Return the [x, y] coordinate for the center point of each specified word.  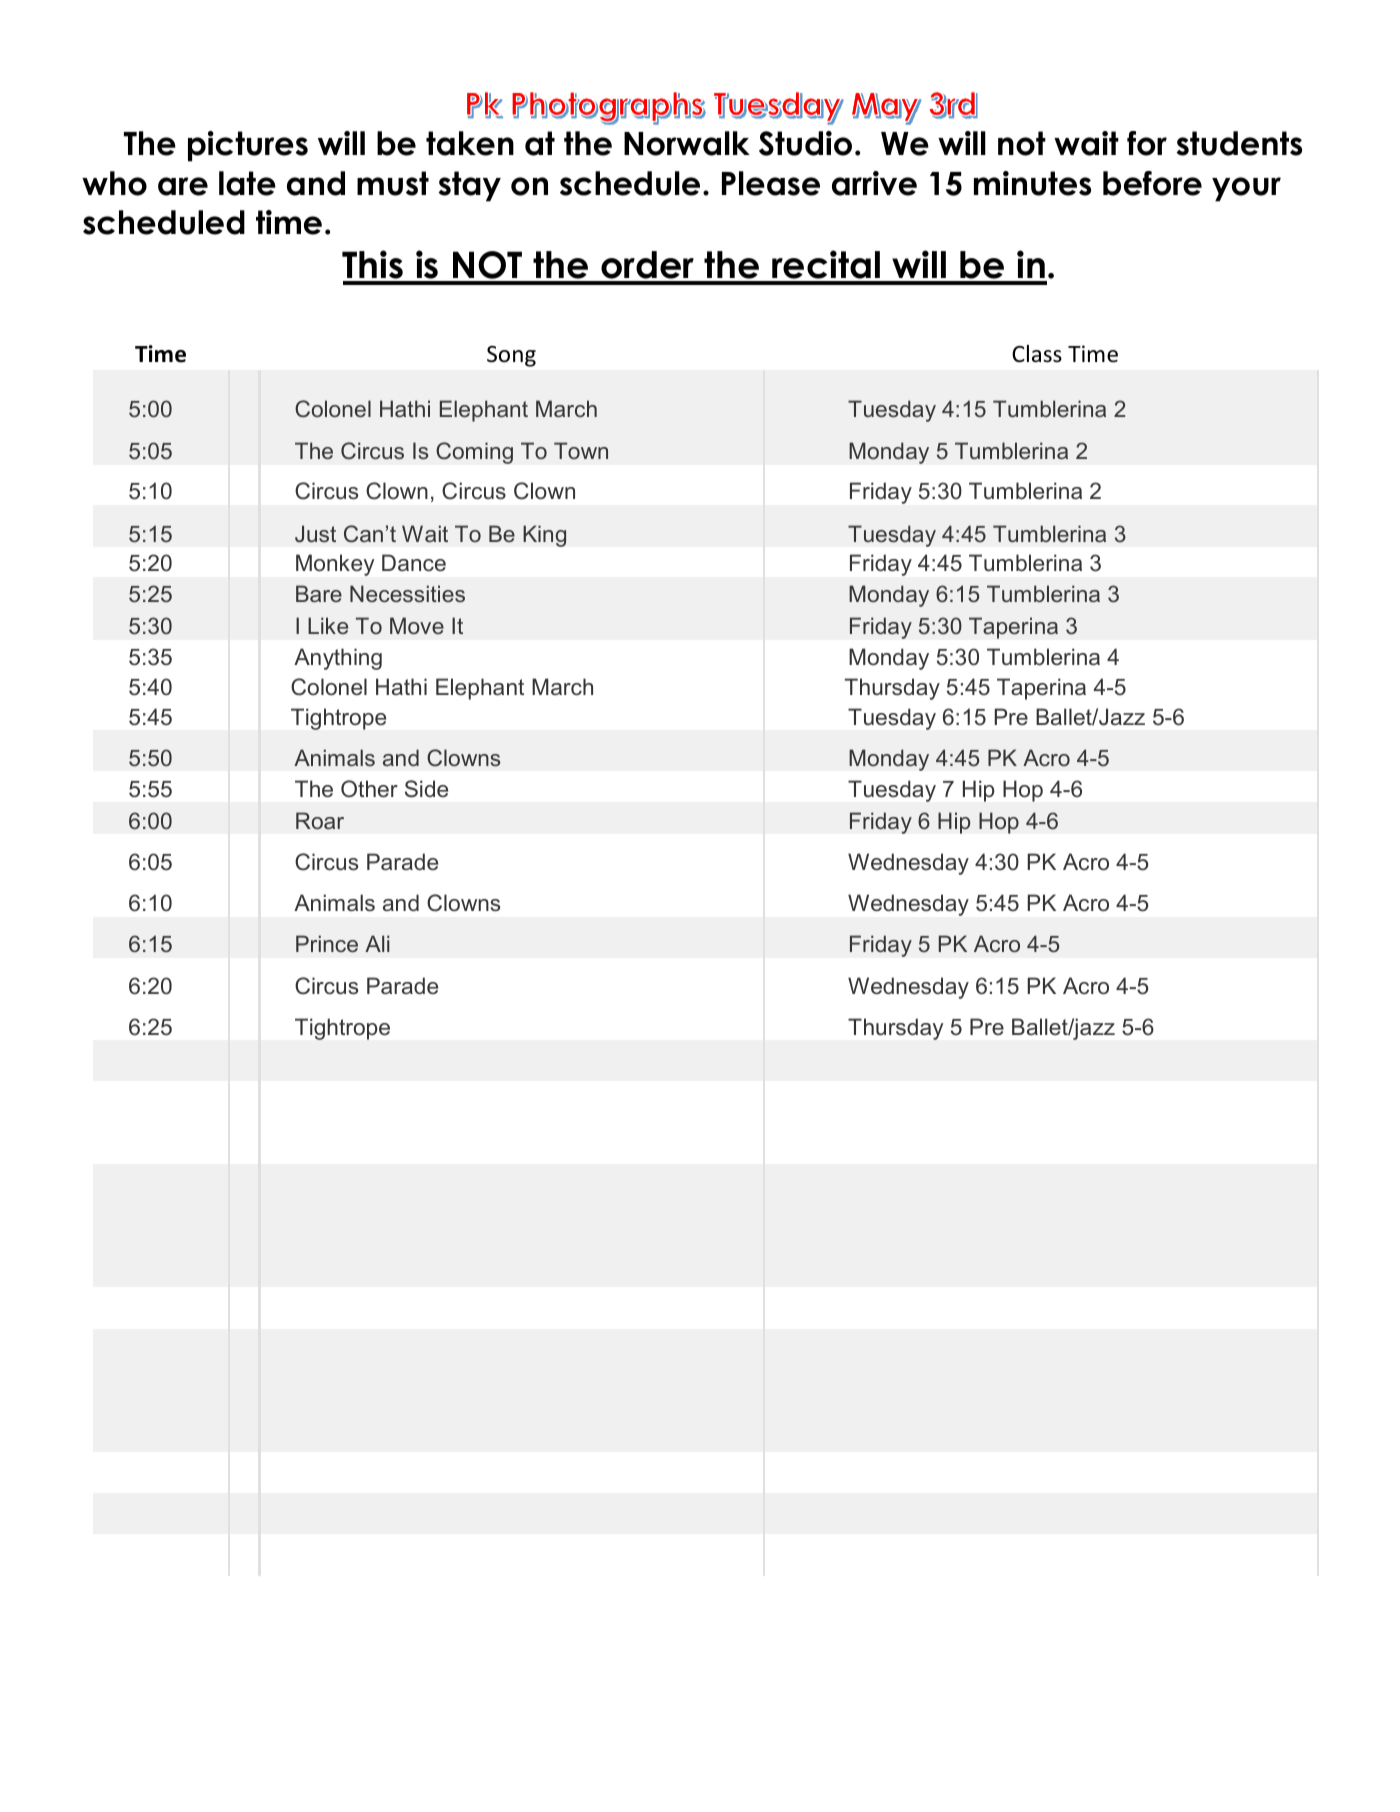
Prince [327, 943]
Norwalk [687, 143]
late [247, 183]
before [1152, 183]
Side [426, 789]
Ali [377, 943]
